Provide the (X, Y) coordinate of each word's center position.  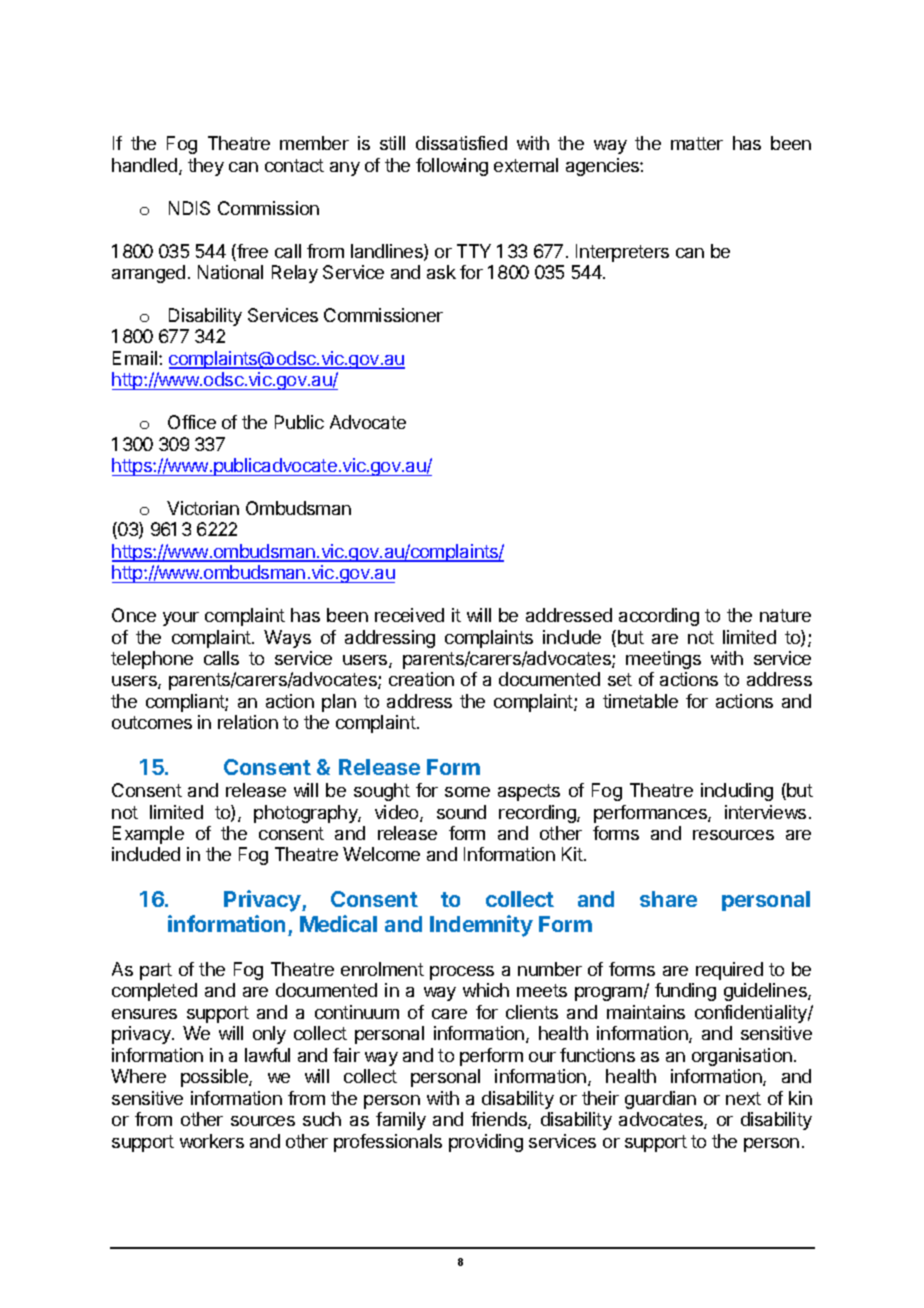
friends (500, 1120)
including (737, 792)
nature (785, 615)
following (452, 167)
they (206, 167)
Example (148, 835)
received (409, 615)
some (467, 792)
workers (212, 1141)
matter (697, 143)
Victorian (203, 508)
